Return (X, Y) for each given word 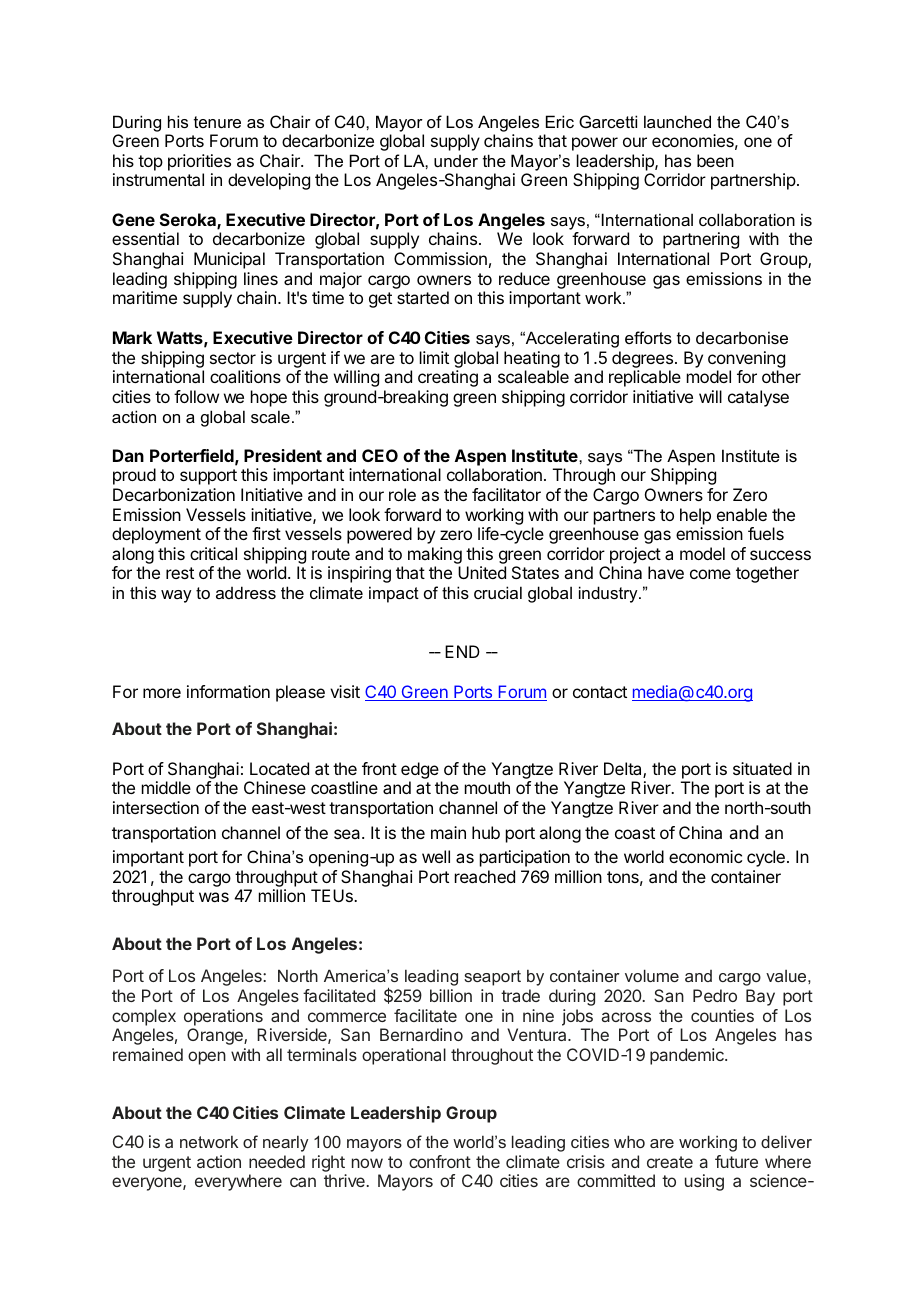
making (435, 557)
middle (166, 787)
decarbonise (742, 337)
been (715, 160)
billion (451, 995)
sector (233, 358)
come (710, 574)
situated (762, 768)
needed (277, 1161)
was (214, 897)
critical (213, 553)
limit (434, 357)
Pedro (715, 995)
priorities (199, 162)
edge (420, 770)
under (456, 161)
